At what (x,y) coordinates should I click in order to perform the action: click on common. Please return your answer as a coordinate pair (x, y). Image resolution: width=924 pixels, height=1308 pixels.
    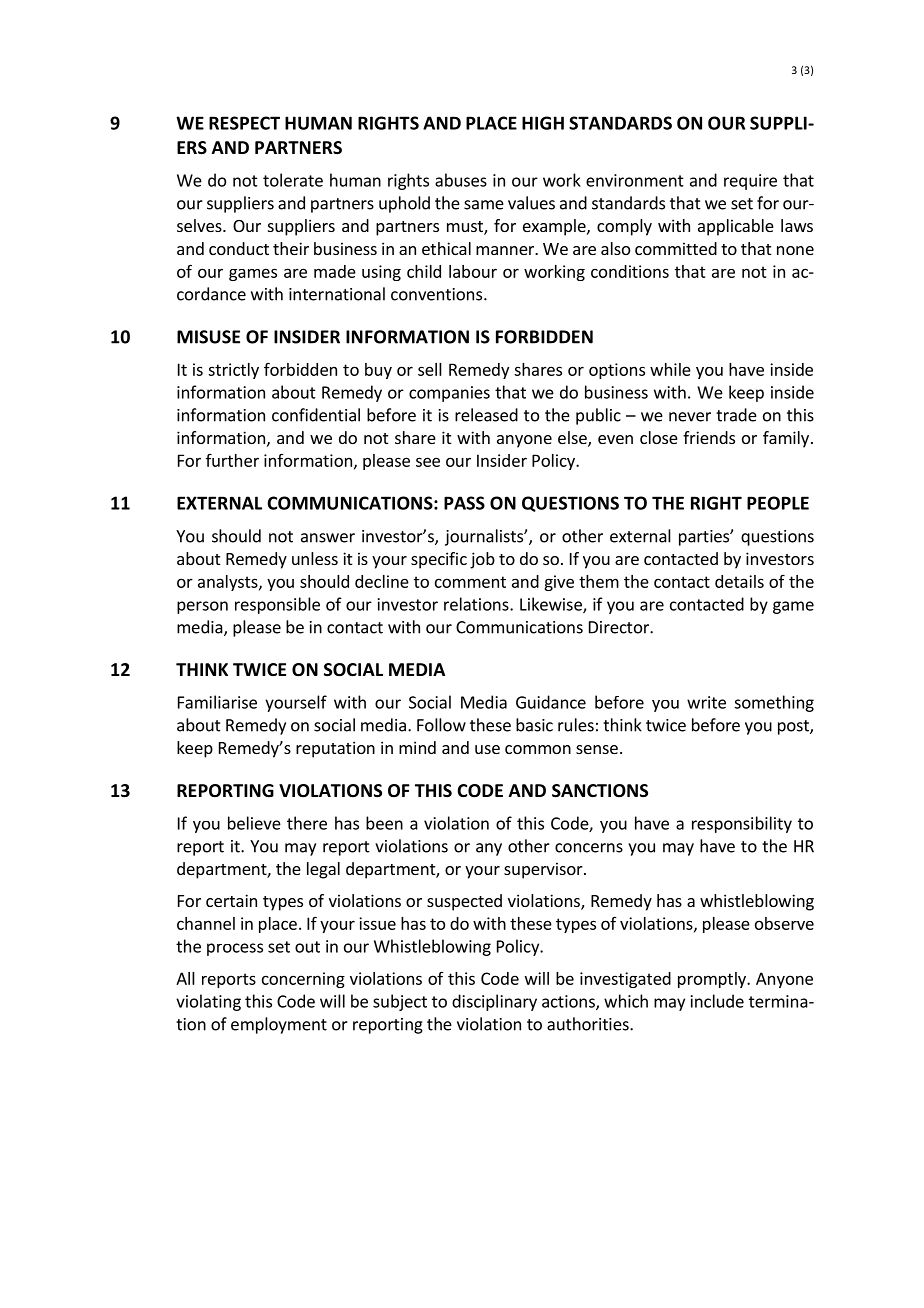
    Looking at the image, I should click on (538, 749).
